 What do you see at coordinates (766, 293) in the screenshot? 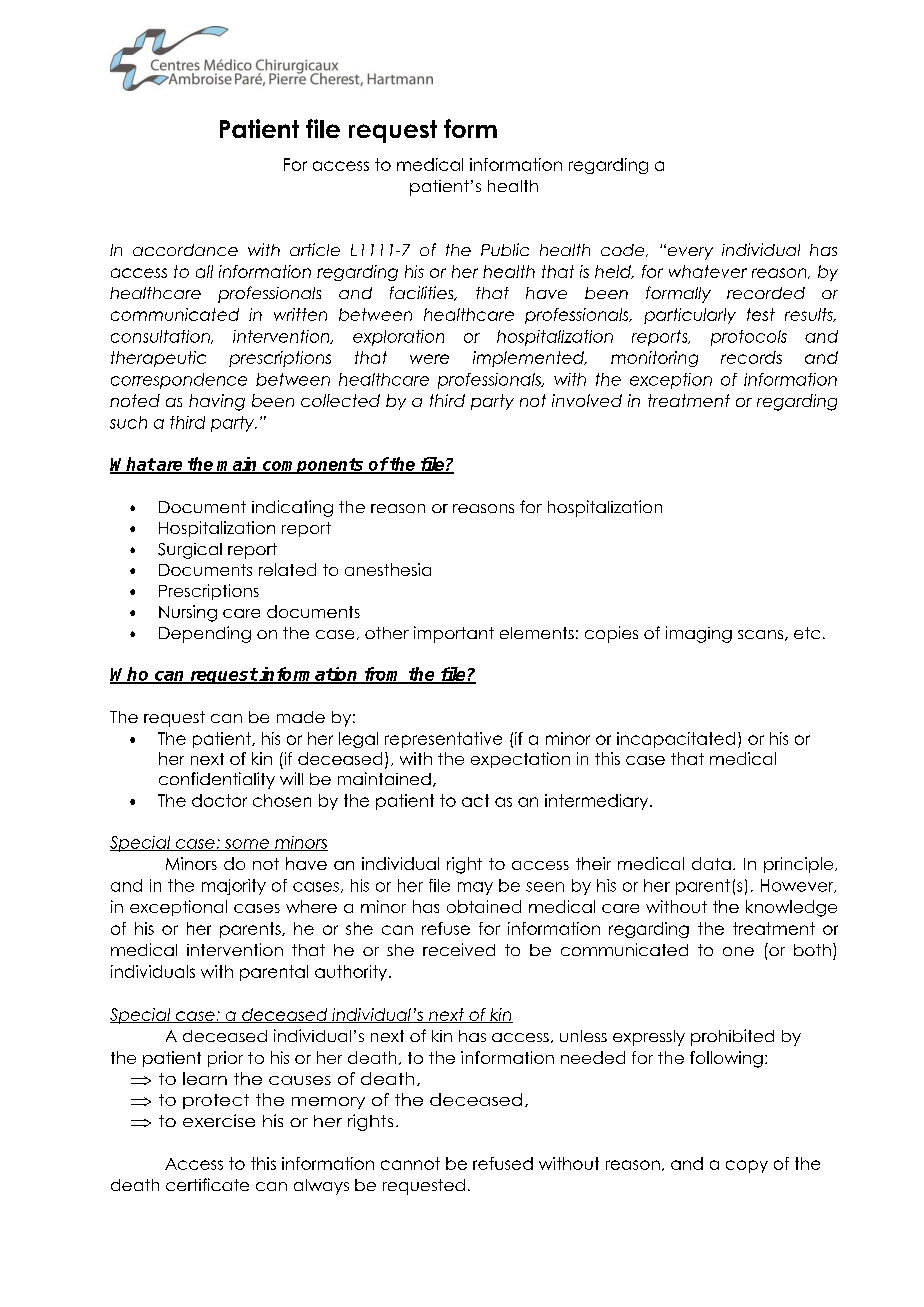
I see `recorded` at bounding box center [766, 293].
